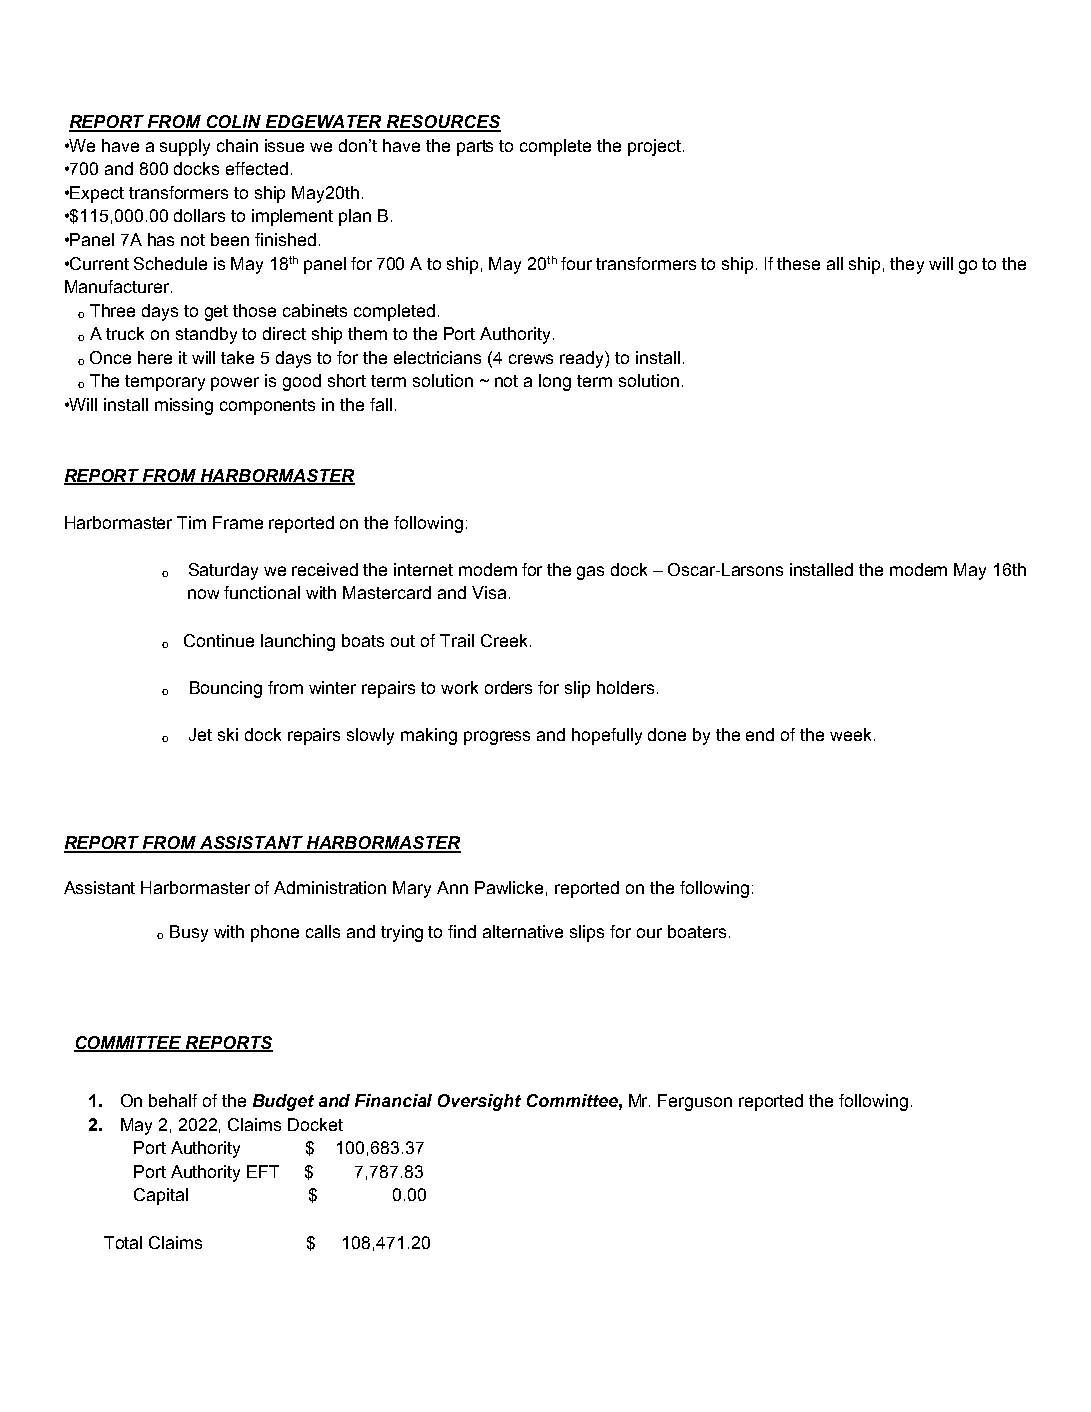 The height and width of the screenshot is (1412, 1091). What do you see at coordinates (508, 687) in the screenshot?
I see `orders` at bounding box center [508, 687].
